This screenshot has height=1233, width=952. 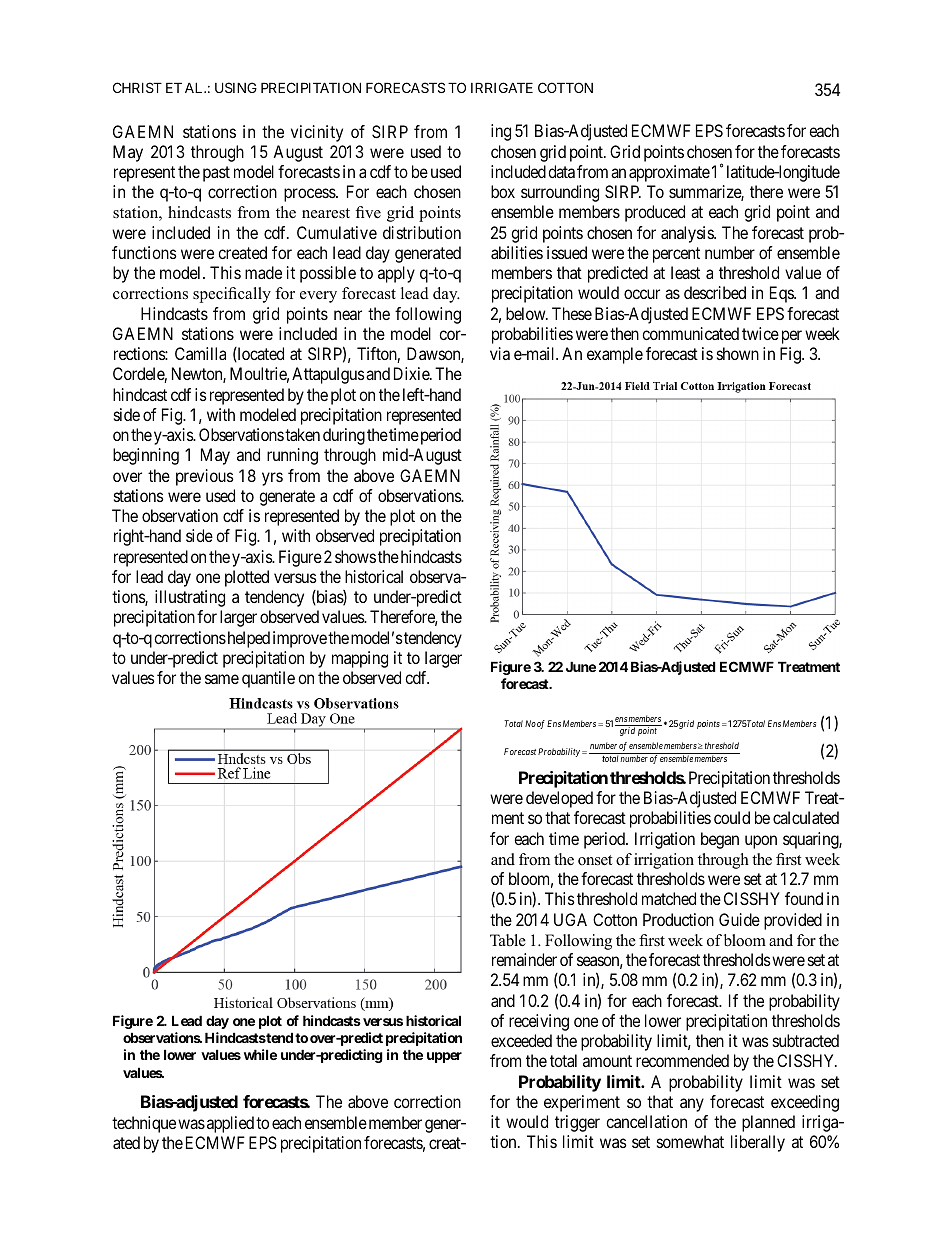 I want to click on approximate, so click(x=669, y=173).
